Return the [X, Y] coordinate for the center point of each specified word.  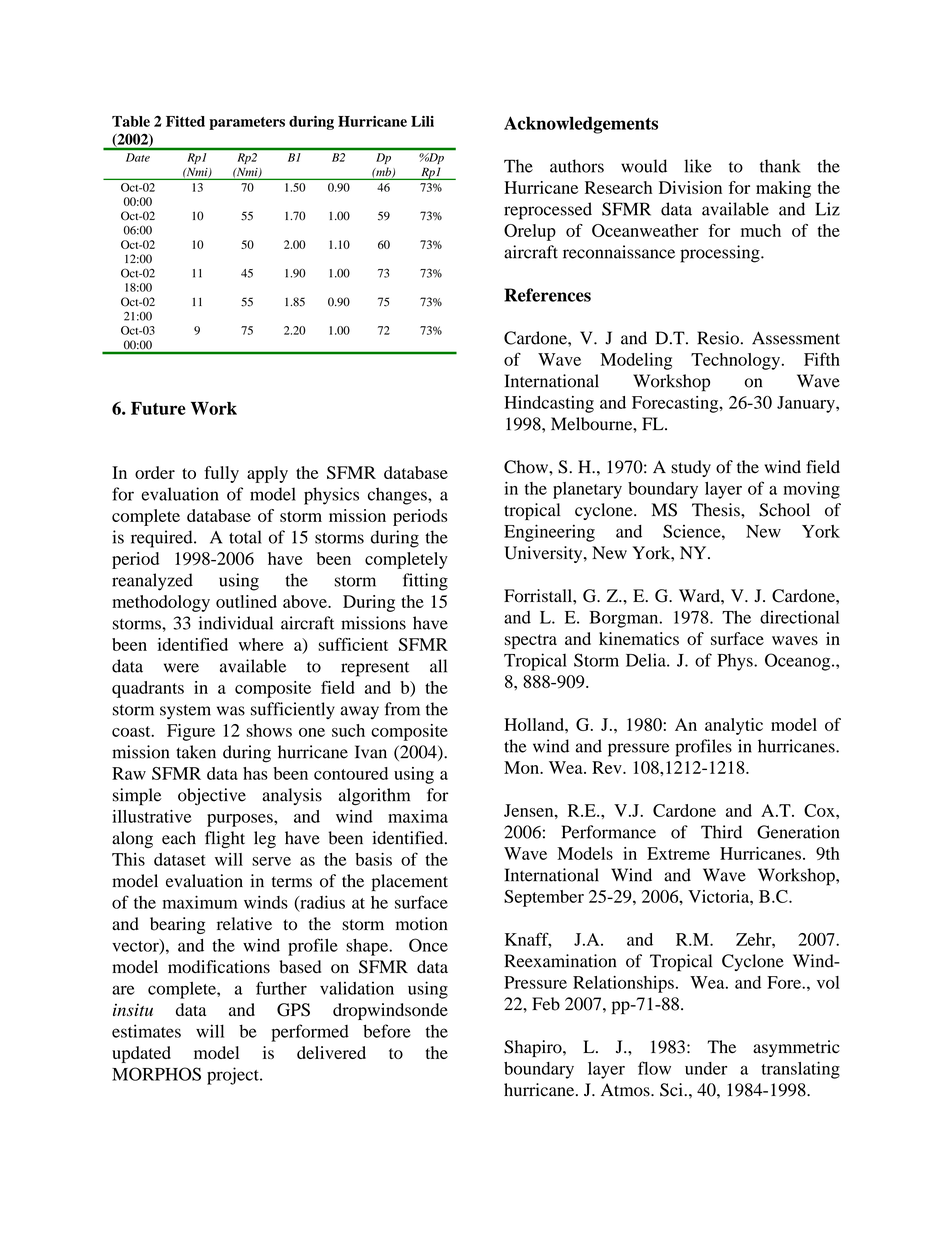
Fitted [185, 121]
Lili [422, 121]
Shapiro [534, 1048]
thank [780, 166]
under [706, 1068]
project [234, 1076]
